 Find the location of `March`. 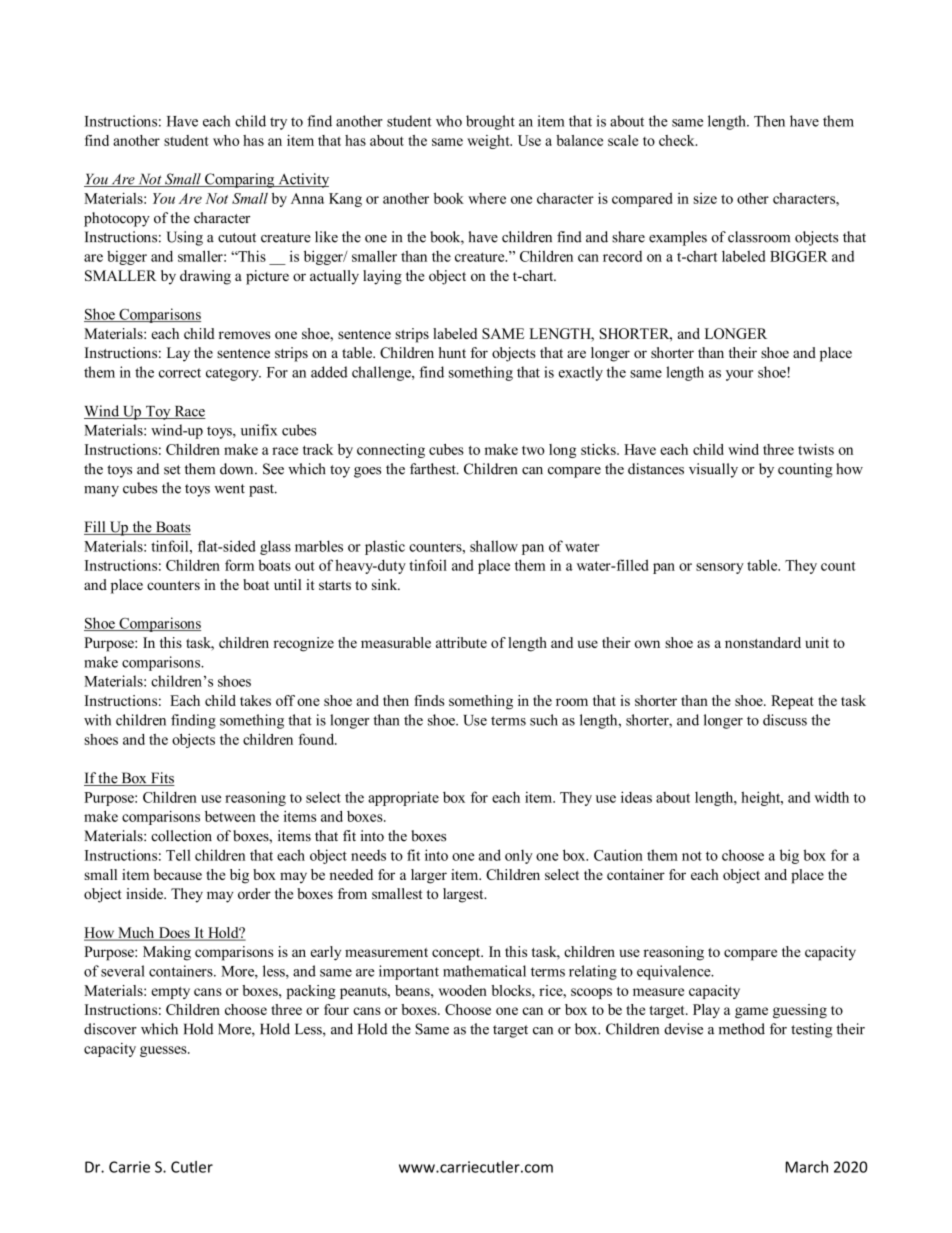

March is located at coordinates (807, 1167).
